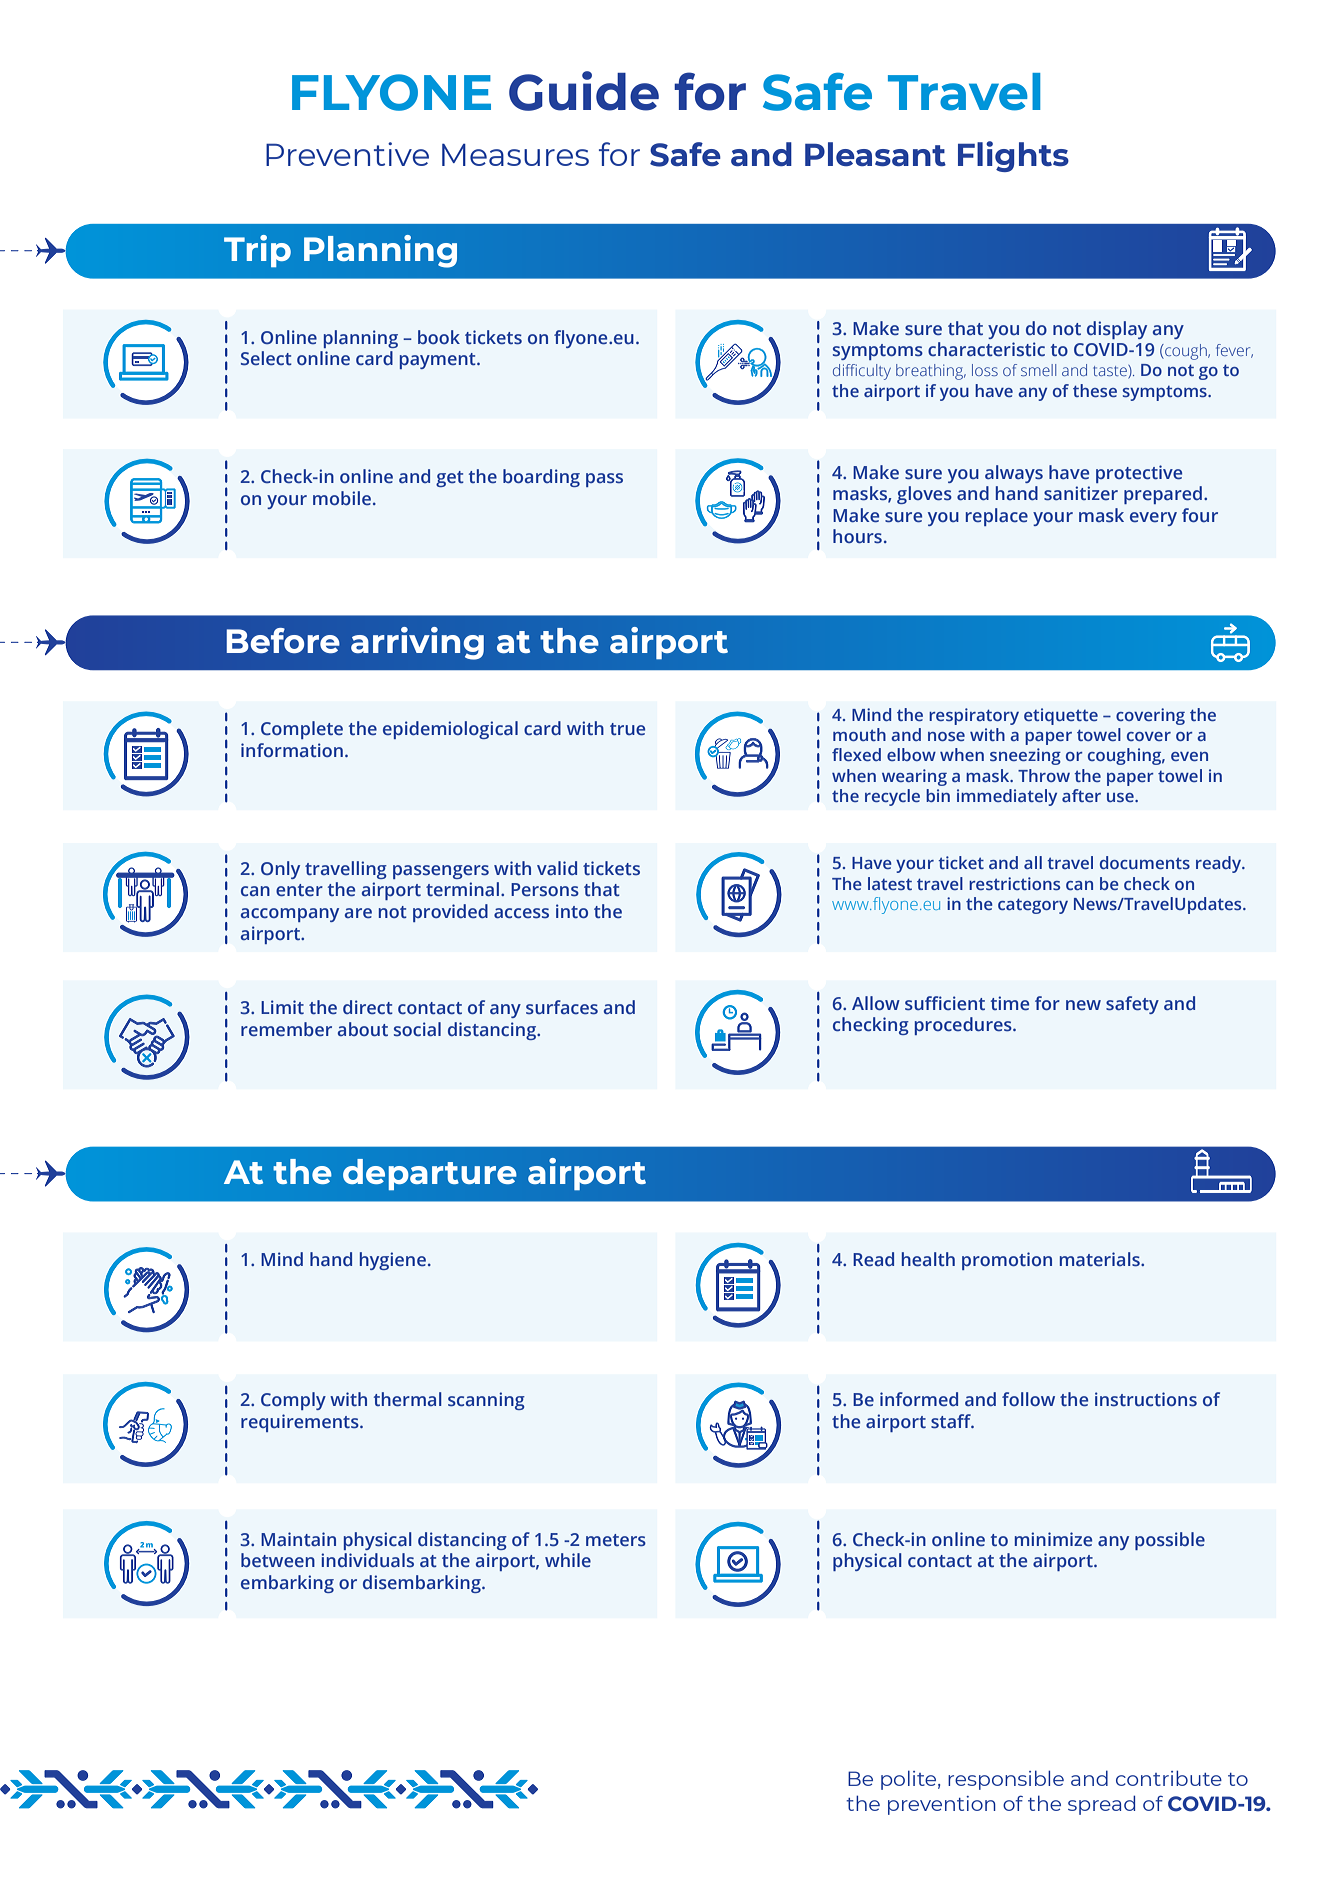  Describe the element at coordinates (367, 1560) in the image. I see `individuals` at that location.
